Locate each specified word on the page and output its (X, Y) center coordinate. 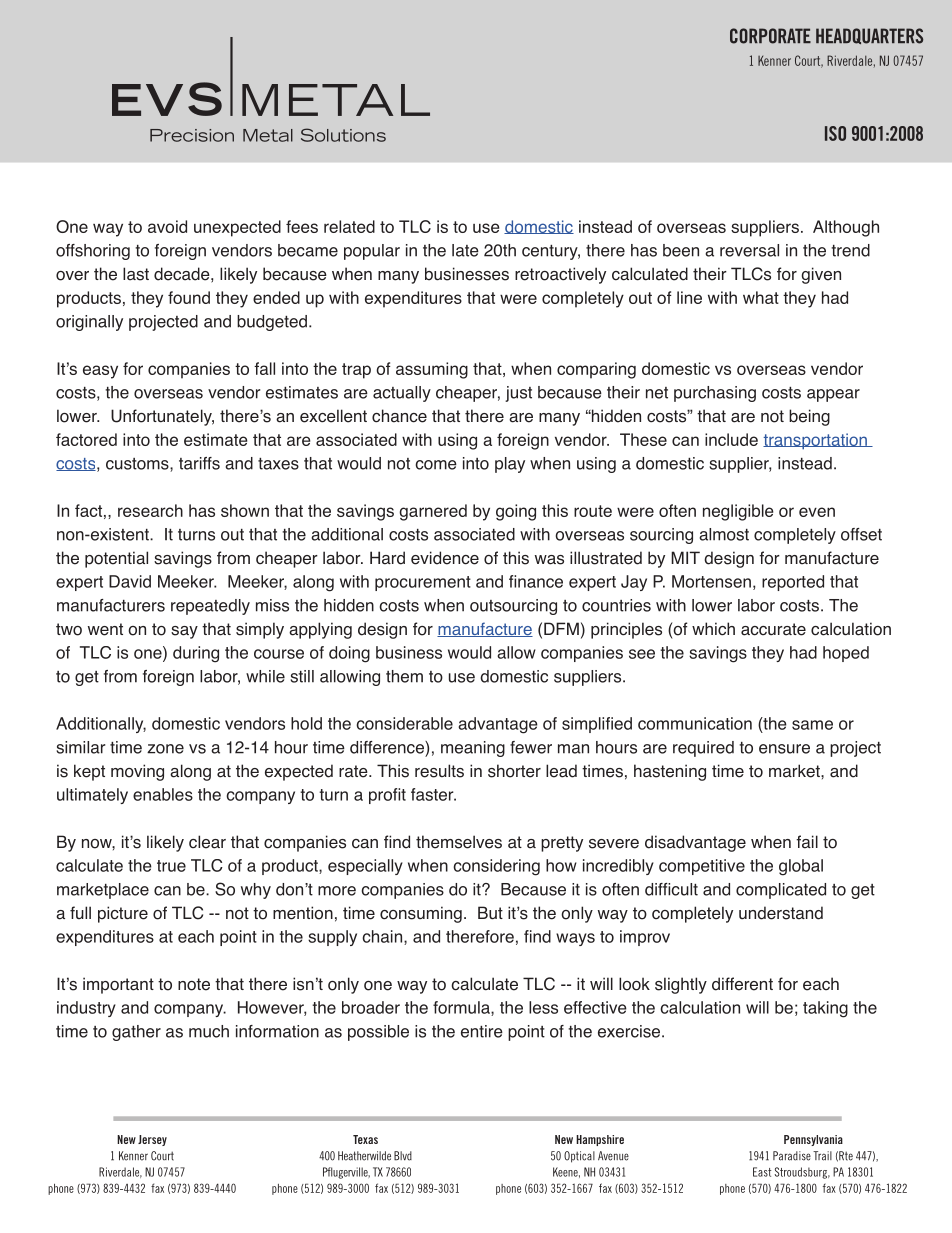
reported (793, 583)
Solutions (343, 135)
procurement (423, 583)
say (184, 632)
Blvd (403, 1156)
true (171, 866)
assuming (432, 370)
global (801, 867)
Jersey (152, 1140)
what (761, 297)
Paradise (792, 1156)
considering (496, 867)
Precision (192, 135)
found (189, 297)
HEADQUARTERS (869, 36)
